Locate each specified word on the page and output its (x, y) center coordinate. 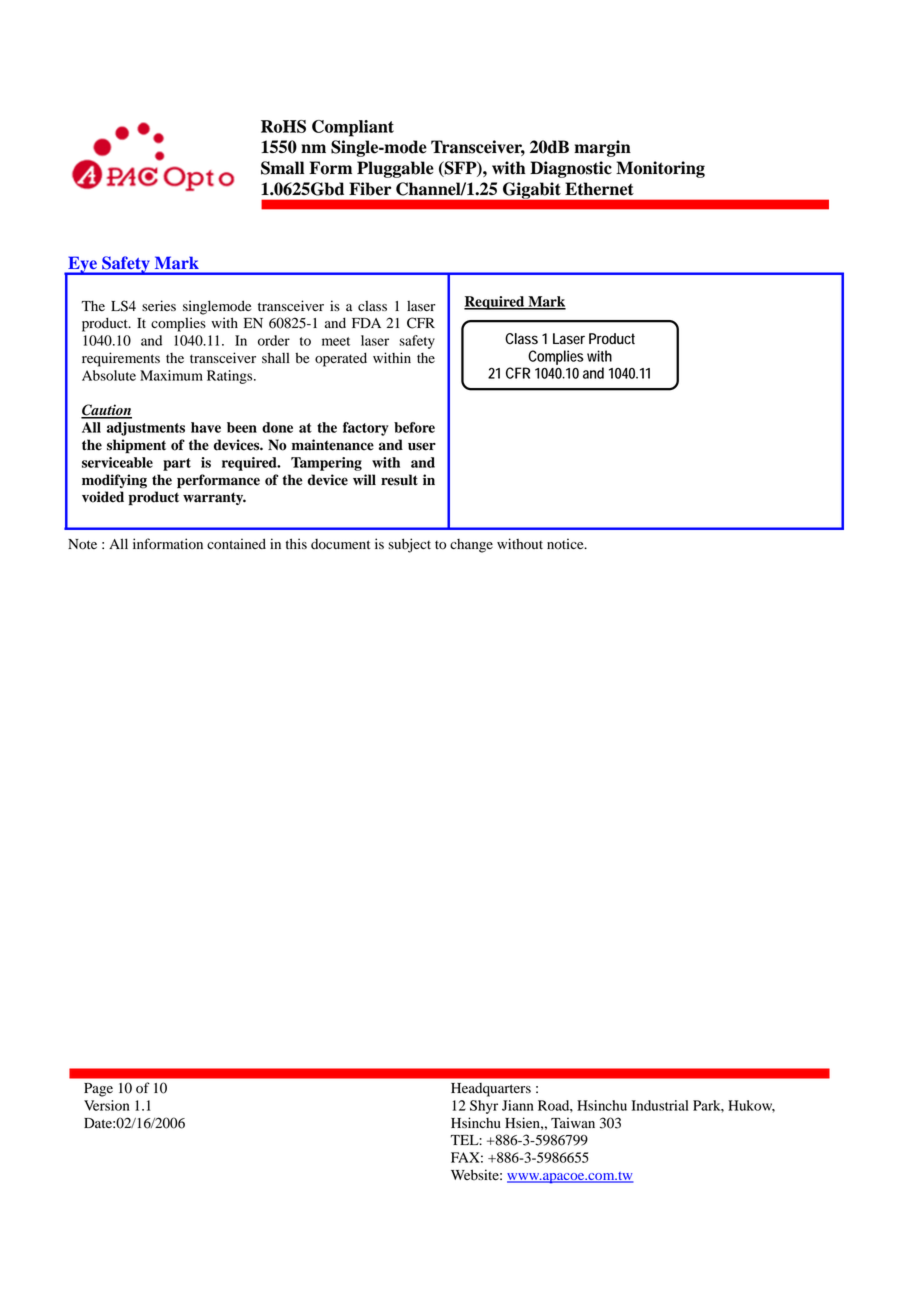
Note (82, 544)
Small (282, 168)
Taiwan (573, 1122)
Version (107, 1105)
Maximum (171, 375)
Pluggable (395, 169)
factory (366, 429)
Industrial (660, 1105)
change (471, 546)
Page (98, 1090)
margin (602, 148)
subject (409, 545)
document (340, 544)
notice (566, 544)
